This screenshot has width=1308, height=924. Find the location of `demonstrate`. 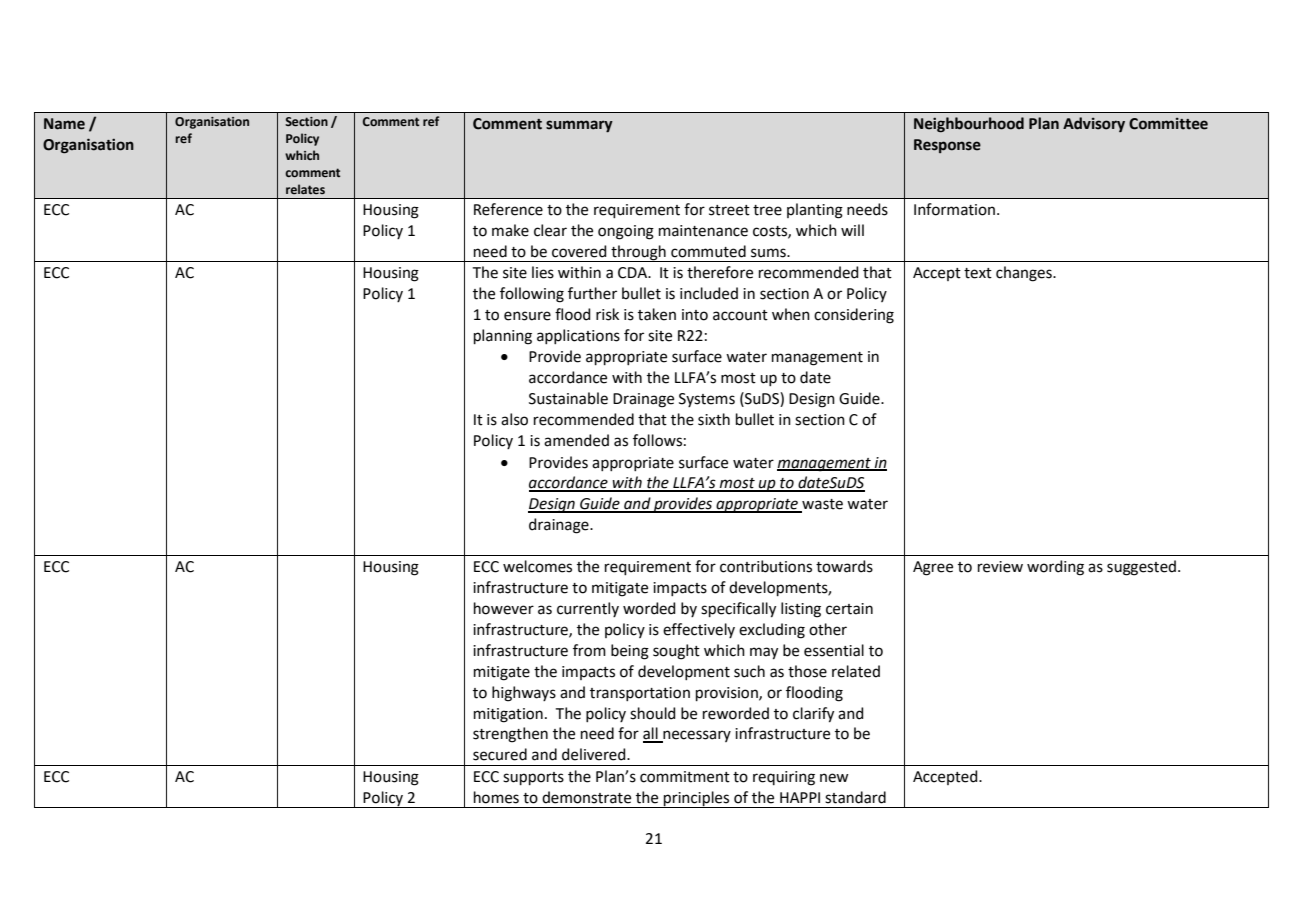

demonstrate is located at coordinates (586, 797).
